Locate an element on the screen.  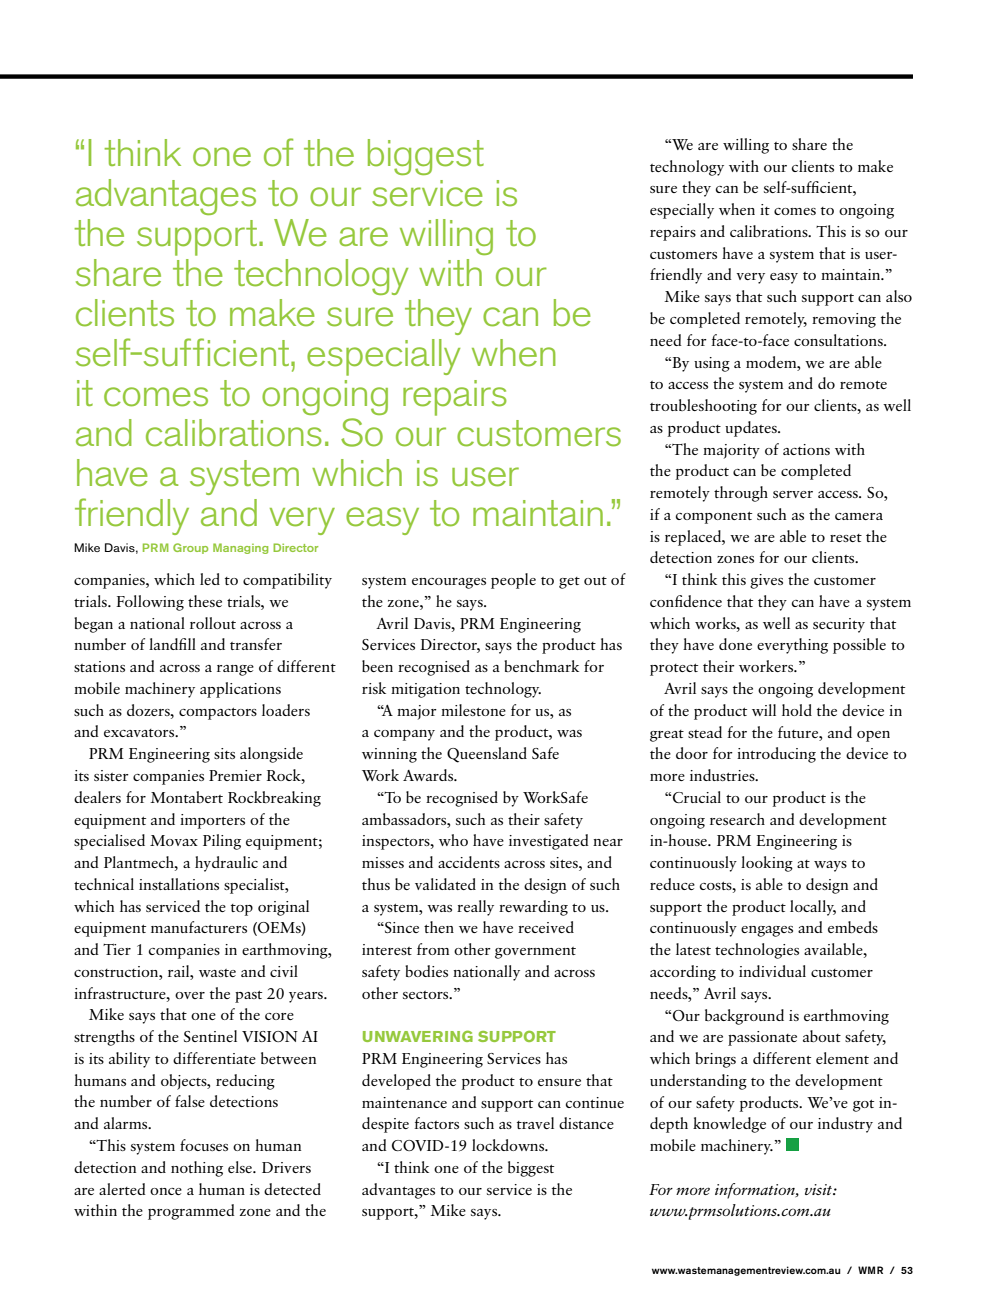
once is located at coordinates (166, 1191).
